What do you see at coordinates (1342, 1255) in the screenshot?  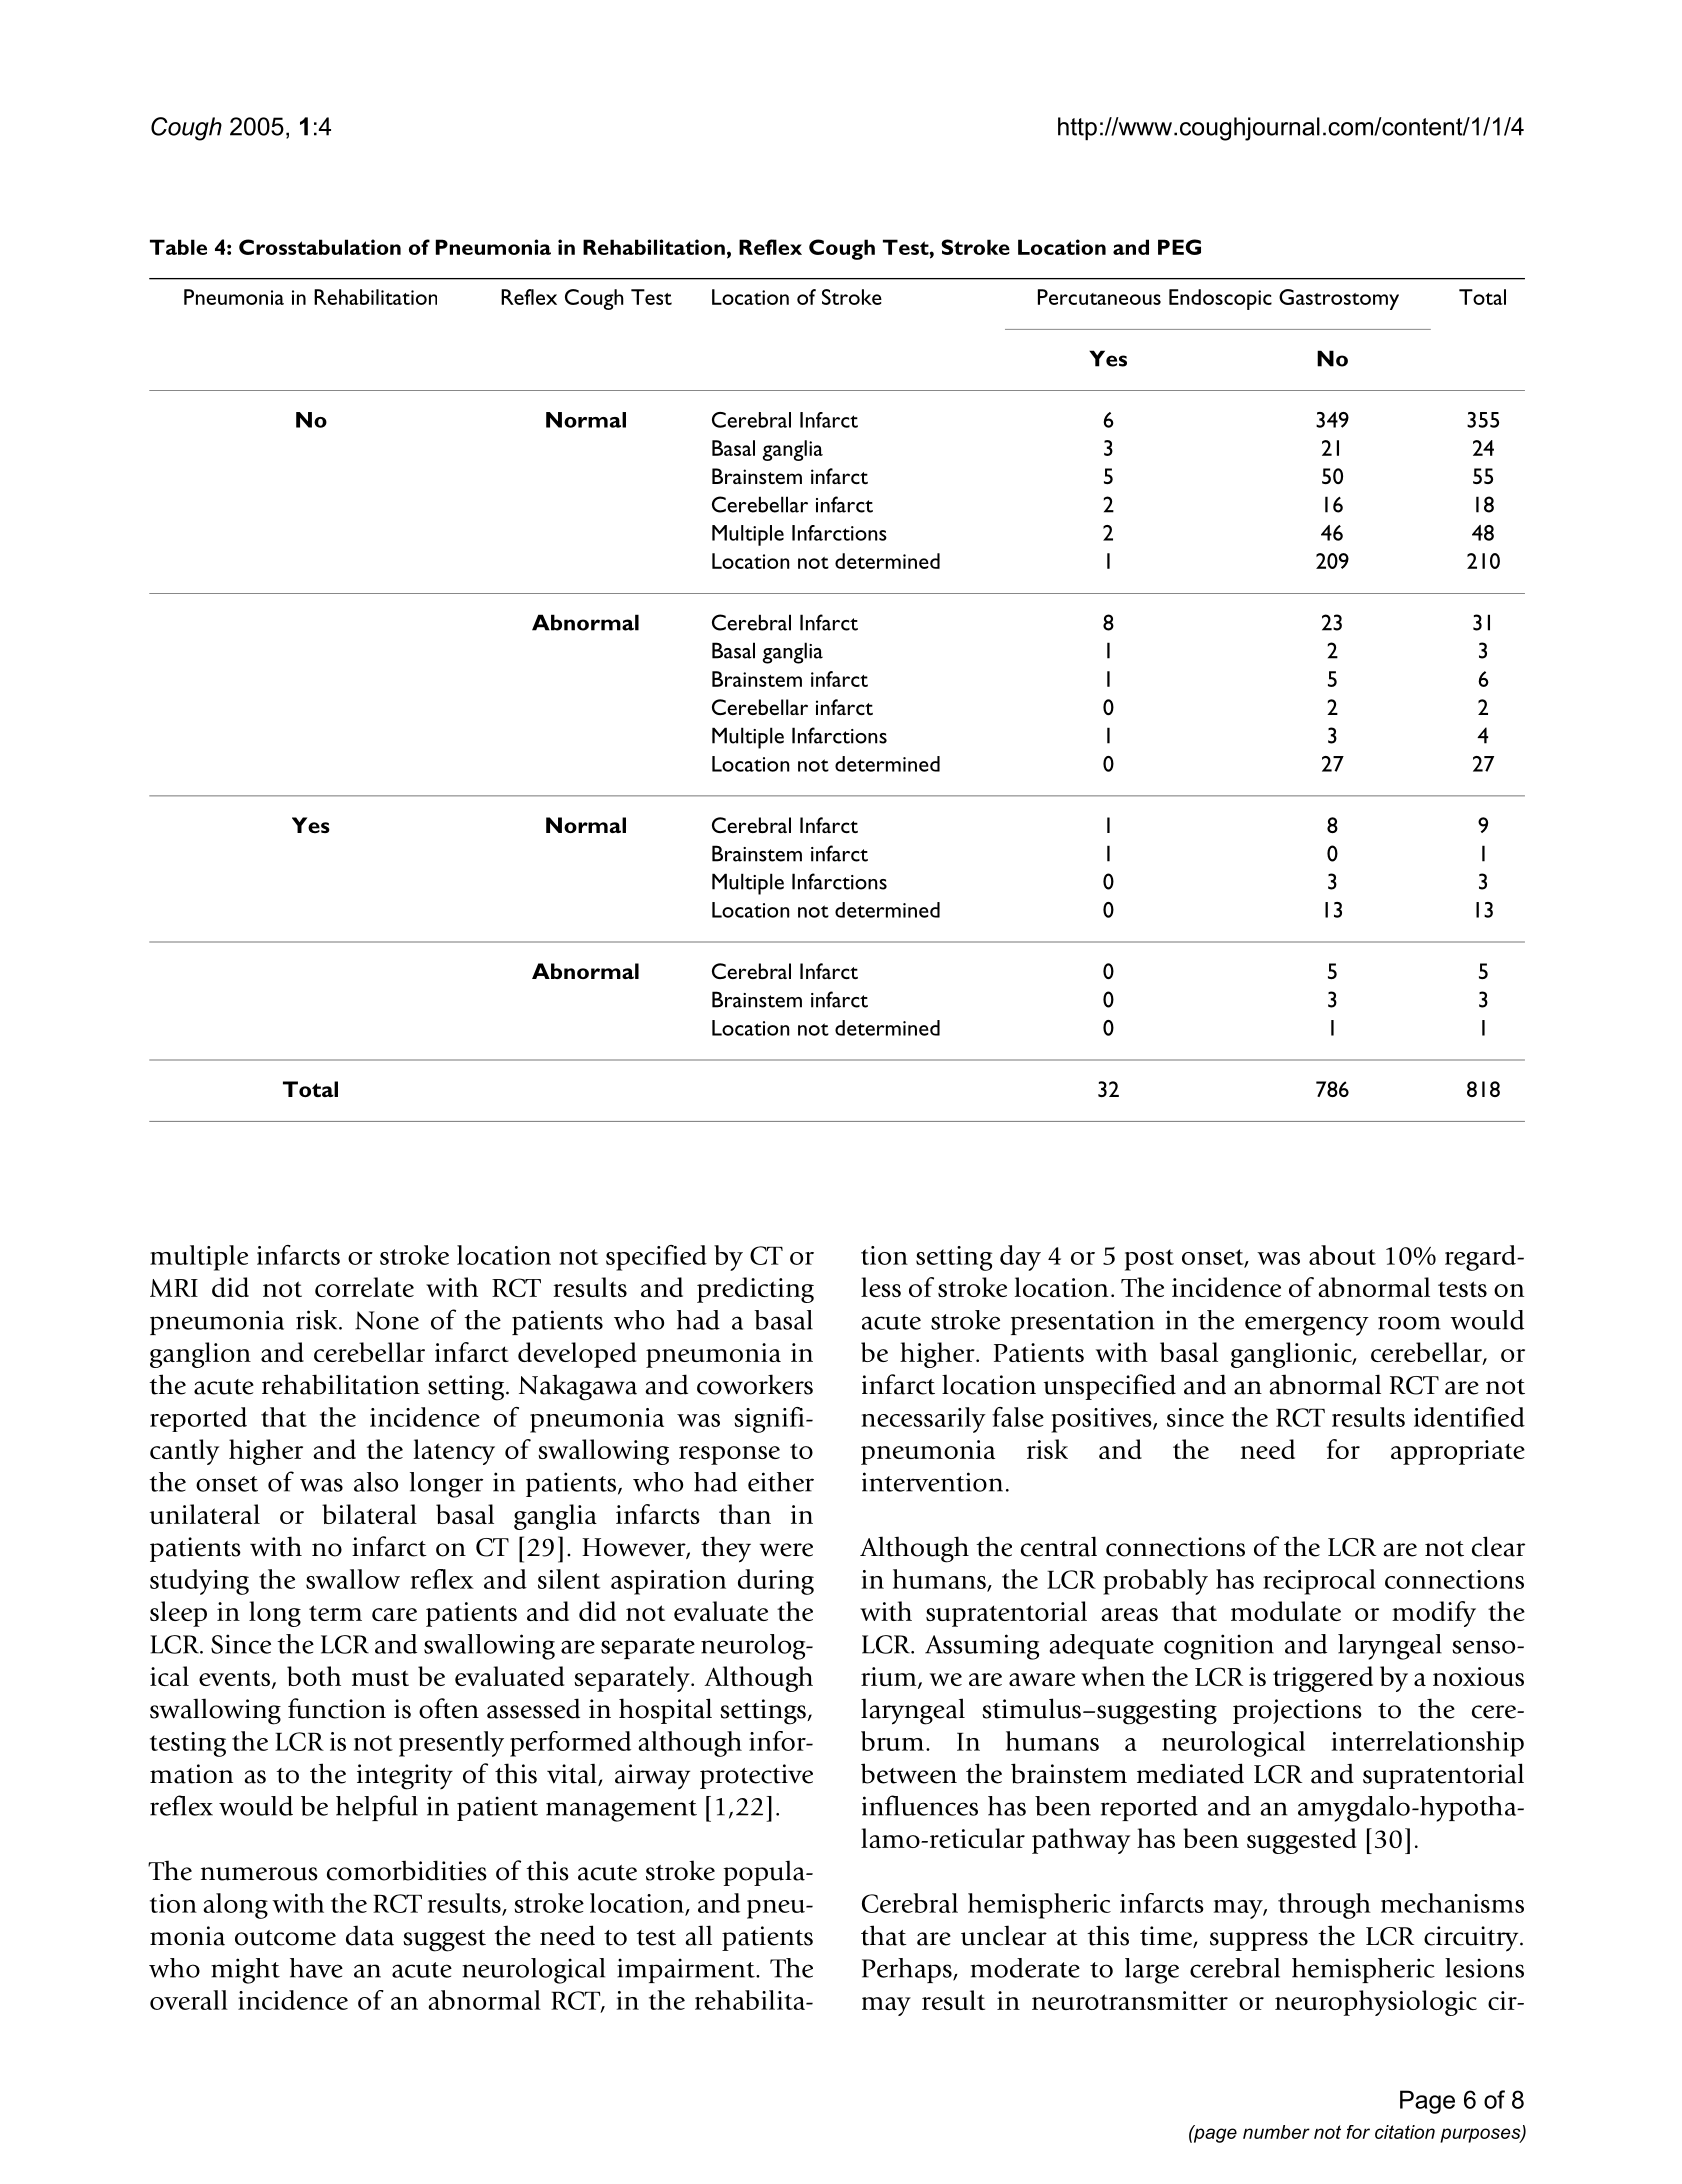 I see `about` at bounding box center [1342, 1255].
